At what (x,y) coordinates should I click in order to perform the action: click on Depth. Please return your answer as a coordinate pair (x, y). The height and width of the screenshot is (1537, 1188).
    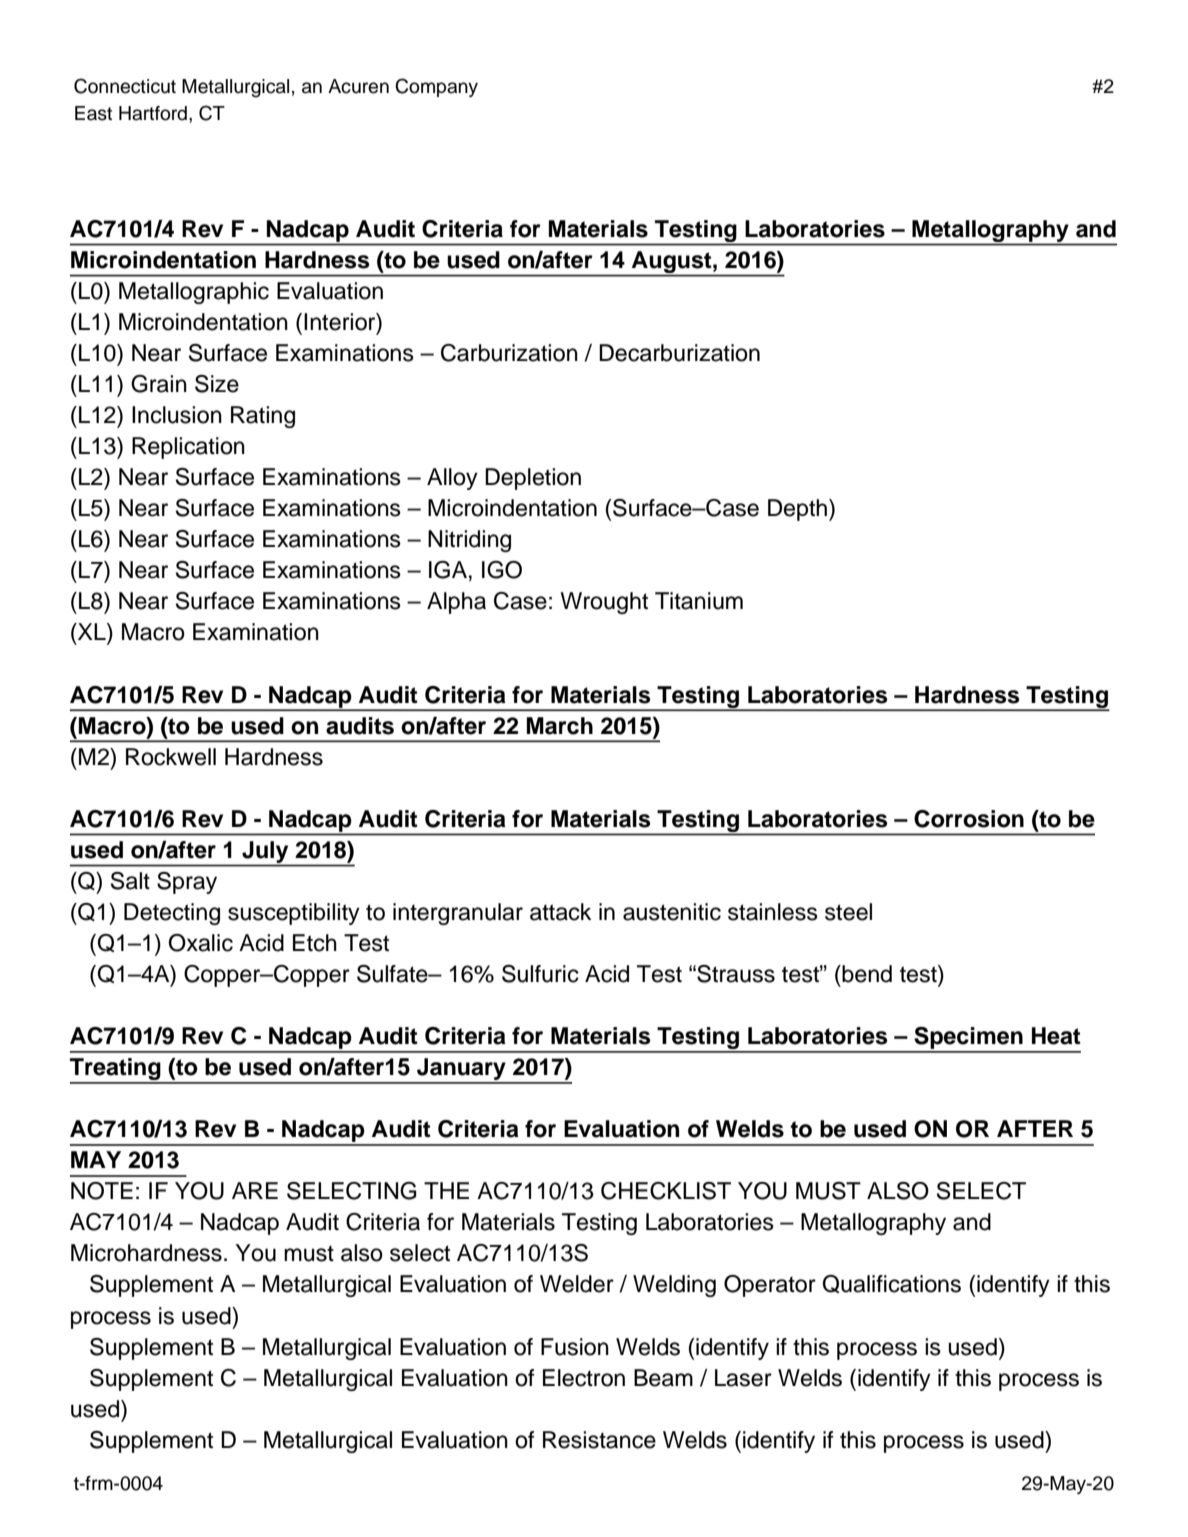
    Looking at the image, I should click on (797, 510).
